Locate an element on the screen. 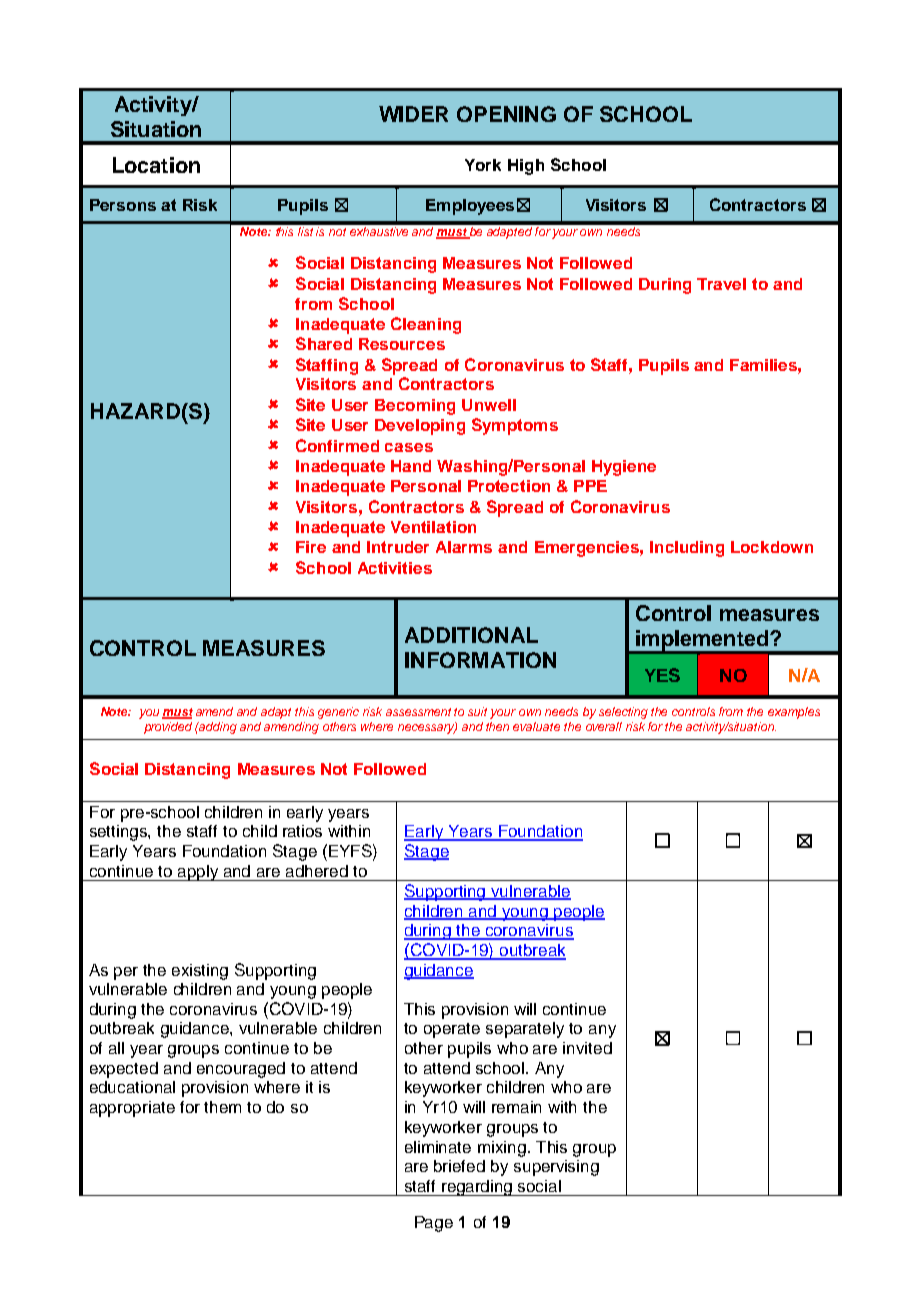  Unwell is located at coordinates (489, 405).
